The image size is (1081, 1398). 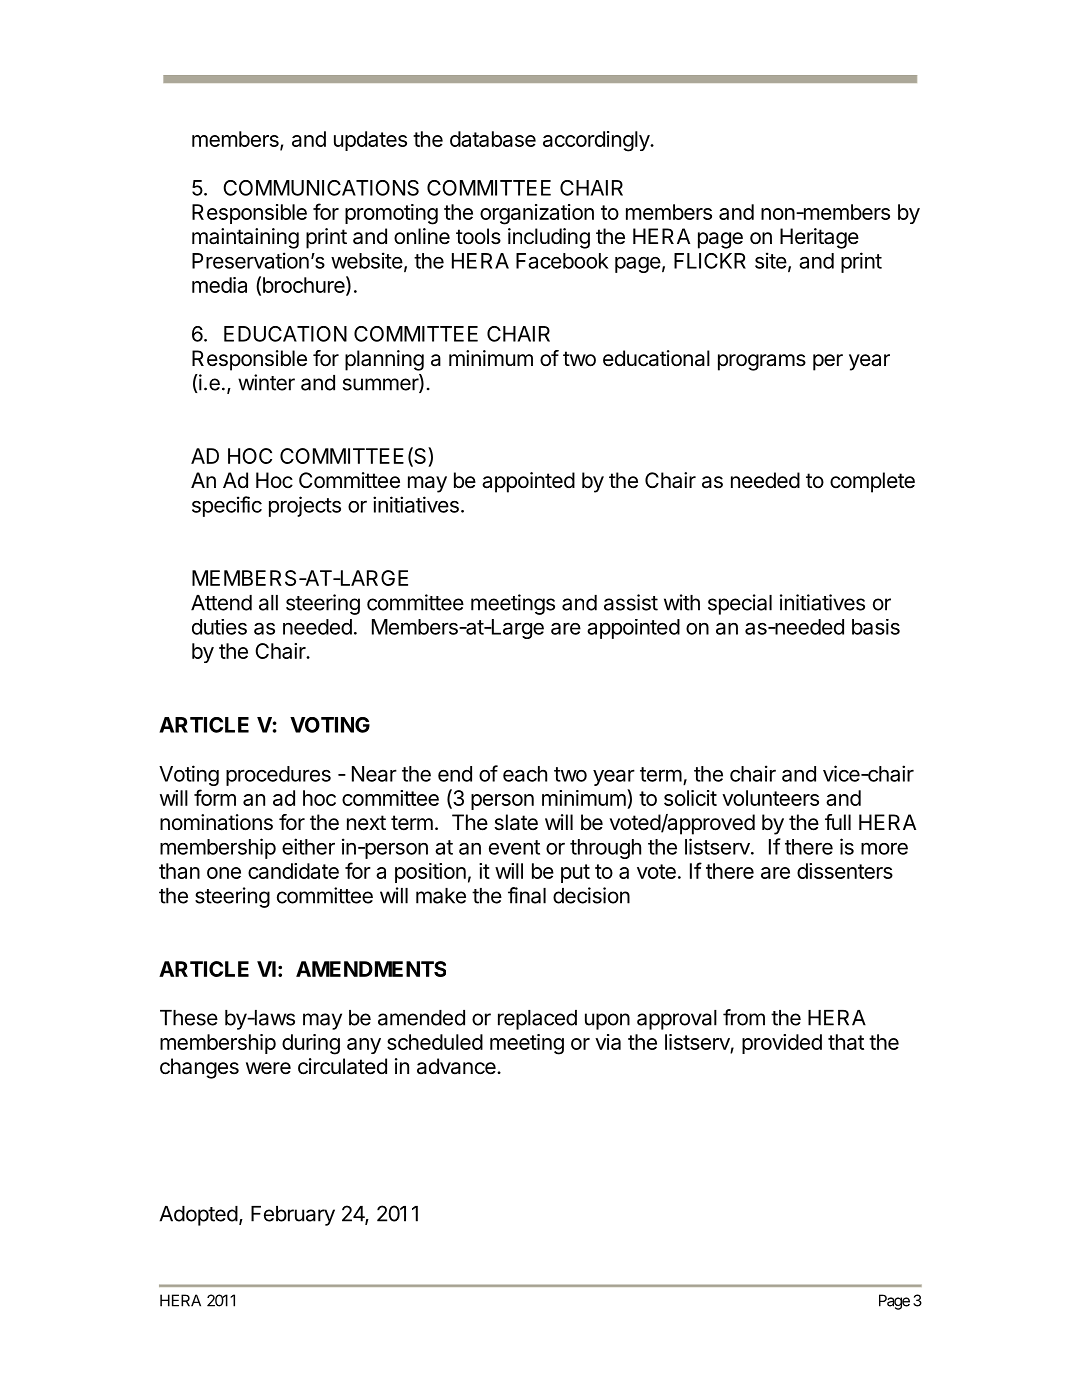 What do you see at coordinates (525, 774) in the image?
I see `each` at bounding box center [525, 774].
